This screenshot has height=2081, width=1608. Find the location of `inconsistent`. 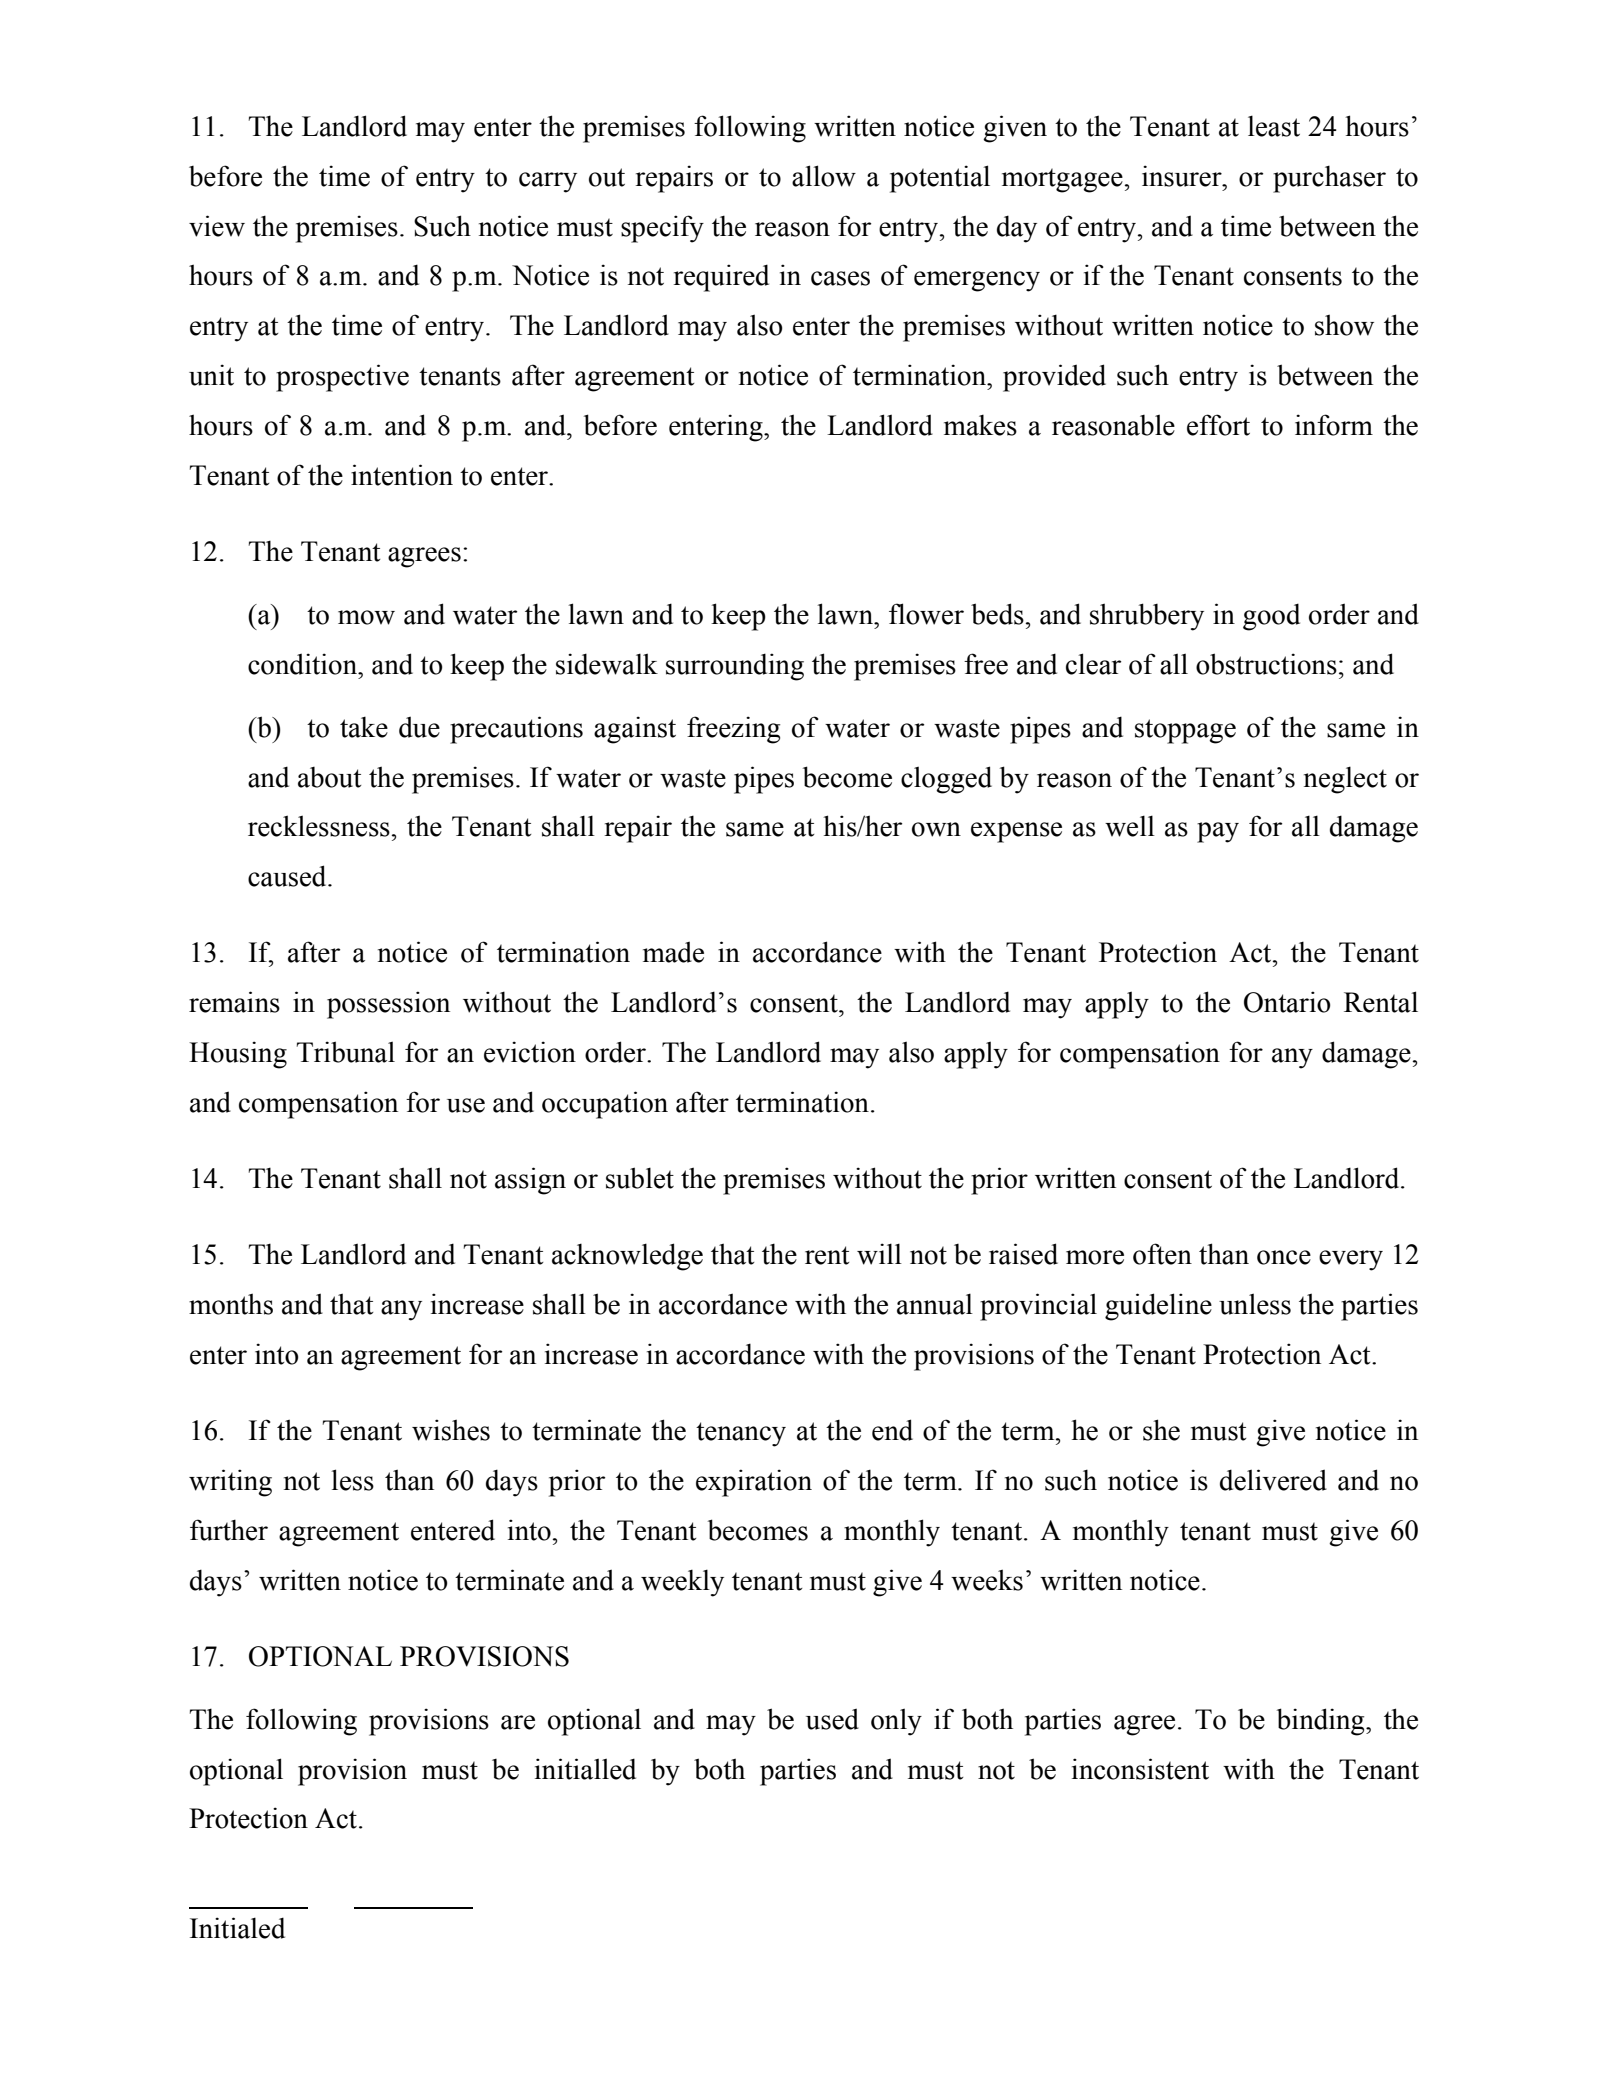

inconsistent is located at coordinates (1140, 1769).
